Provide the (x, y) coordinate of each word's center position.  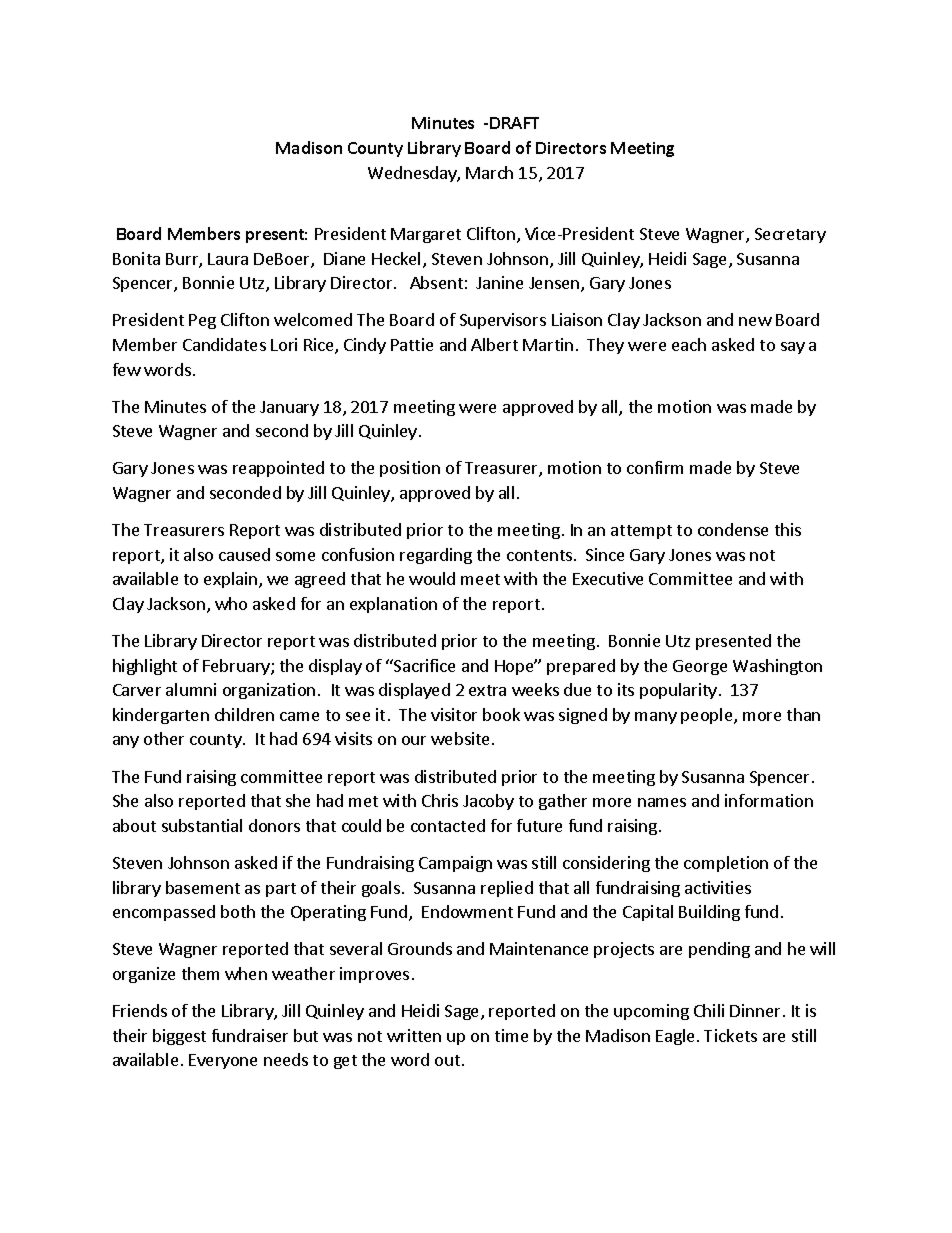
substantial (202, 825)
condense (733, 529)
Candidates (224, 344)
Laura (228, 259)
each (689, 344)
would (432, 578)
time (511, 1035)
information (769, 800)
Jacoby (488, 802)
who (231, 603)
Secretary (790, 235)
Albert (494, 344)
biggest (179, 1037)
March (489, 172)
